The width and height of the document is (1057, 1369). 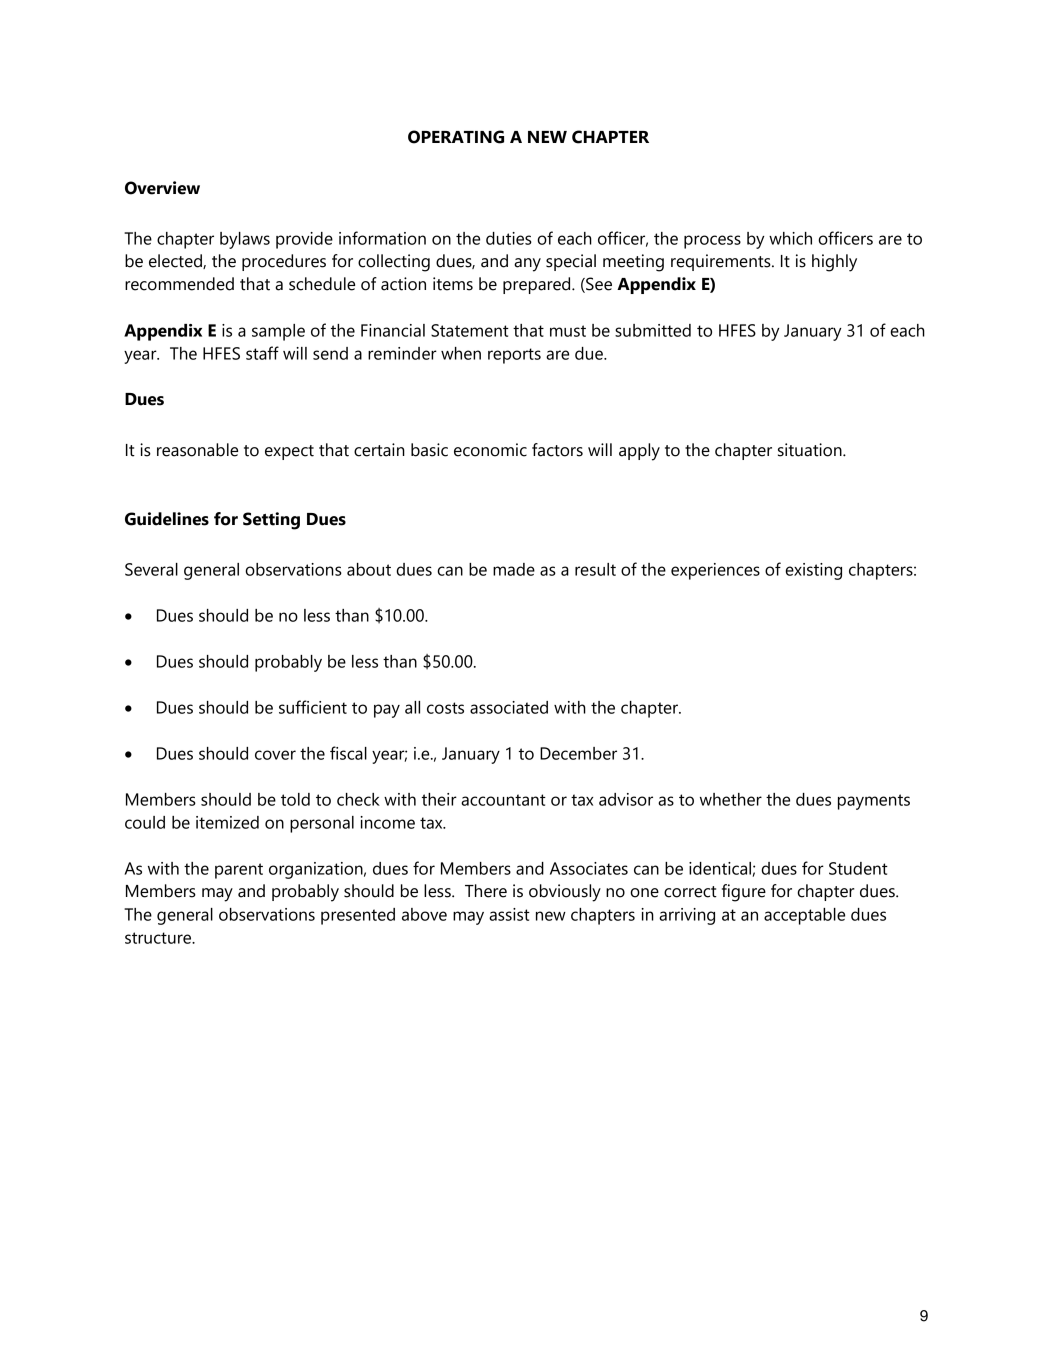 I want to click on parent, so click(x=239, y=871).
